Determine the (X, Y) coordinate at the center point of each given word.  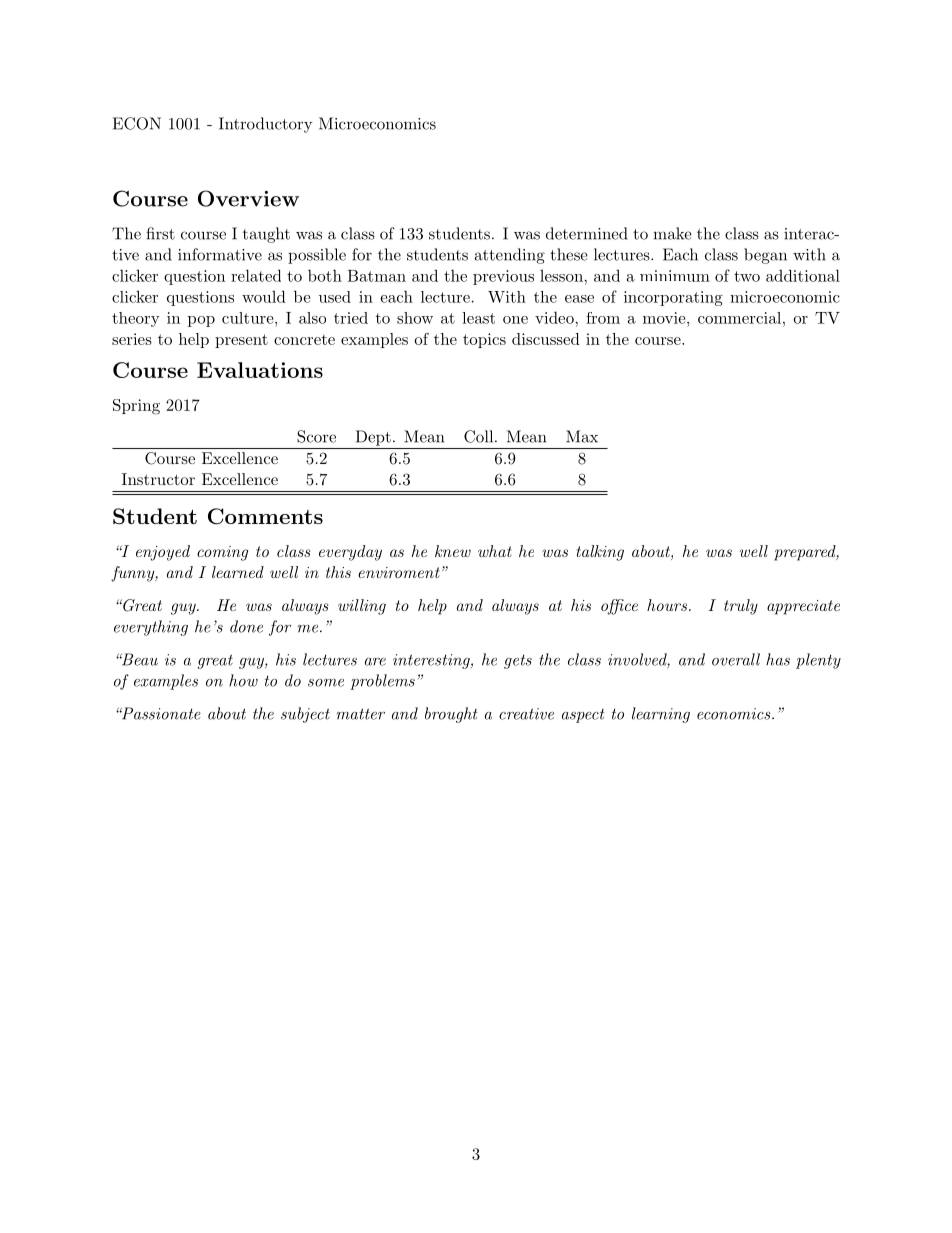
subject (305, 715)
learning (661, 715)
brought (451, 715)
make (672, 233)
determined (587, 233)
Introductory (265, 125)
